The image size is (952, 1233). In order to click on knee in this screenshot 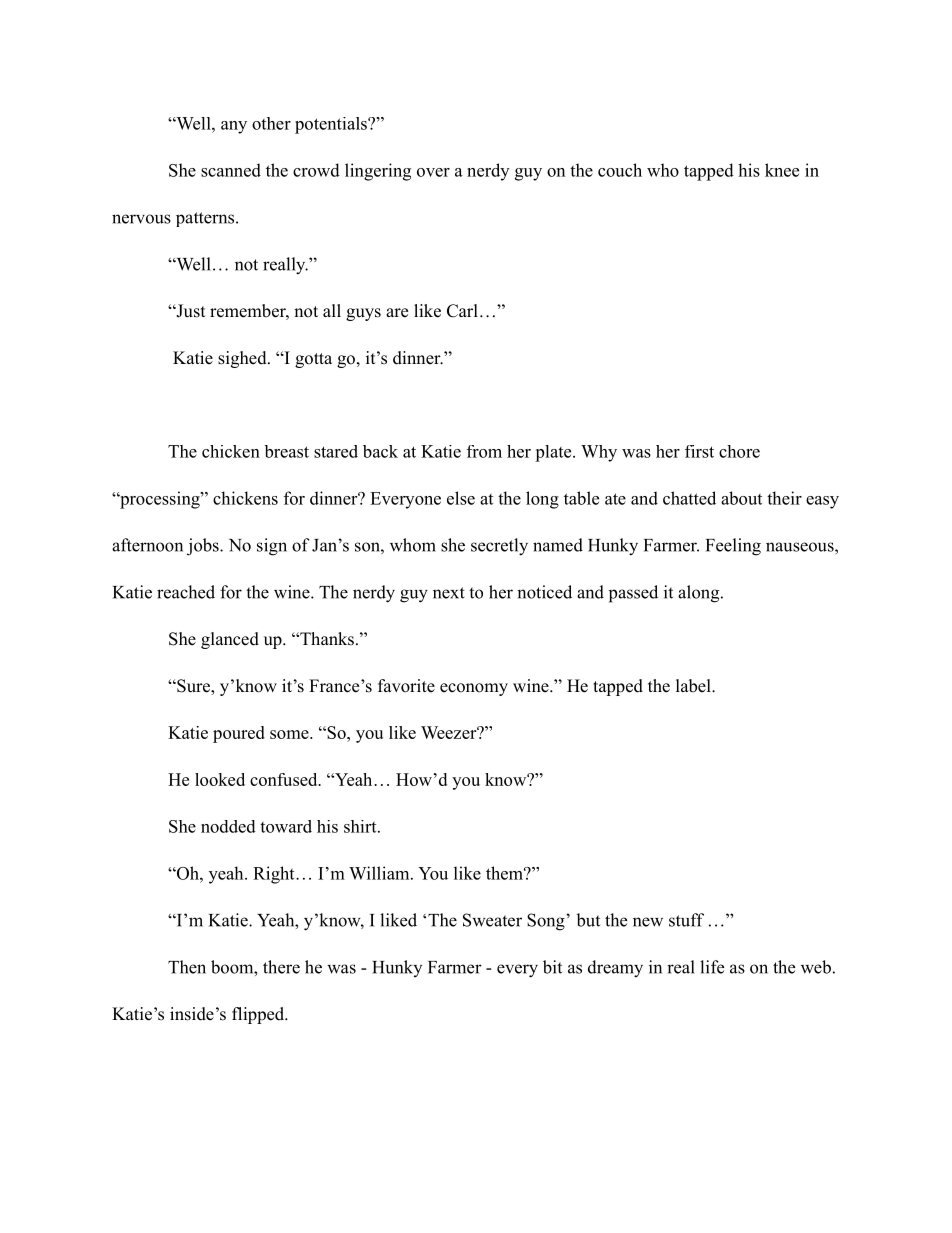, I will do `click(782, 170)`.
